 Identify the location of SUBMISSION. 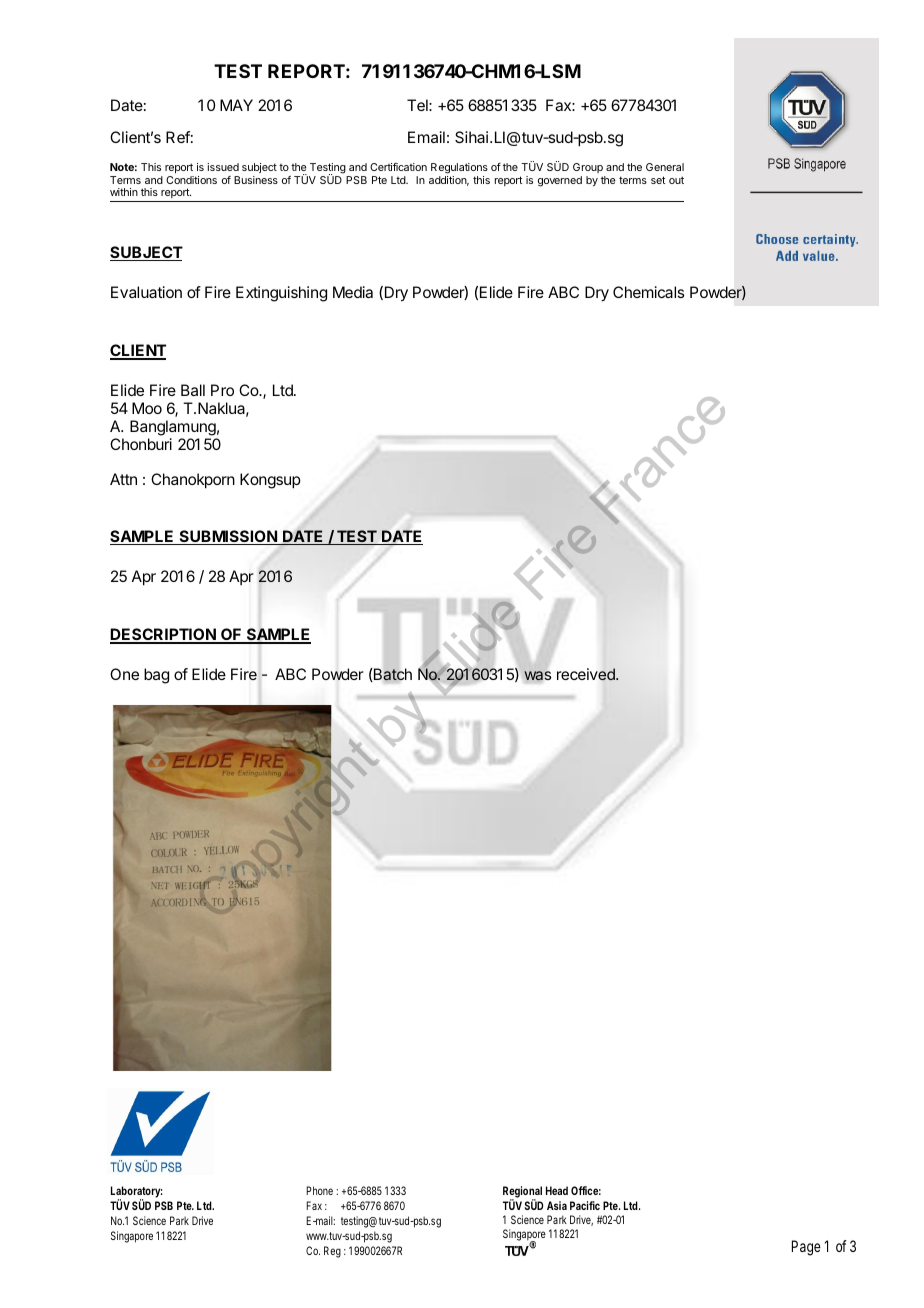
(228, 537).
